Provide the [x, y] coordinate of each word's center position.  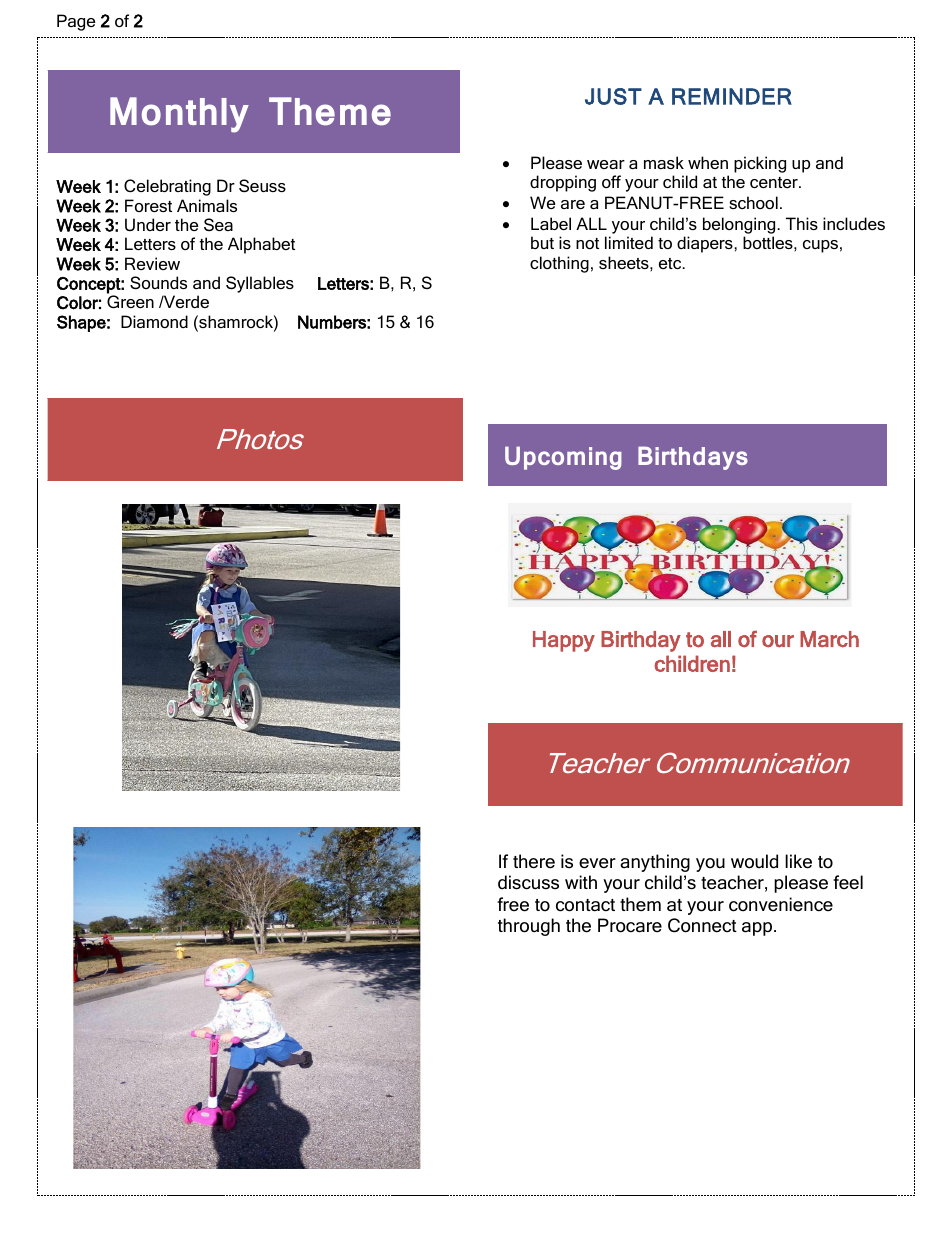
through [529, 927]
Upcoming [563, 458]
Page [76, 22]
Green [130, 301]
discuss [528, 882]
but [542, 242]
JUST [613, 96]
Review [152, 263]
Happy [564, 641]
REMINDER [732, 96]
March [829, 639]
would [754, 861]
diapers [706, 244]
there [534, 861]
